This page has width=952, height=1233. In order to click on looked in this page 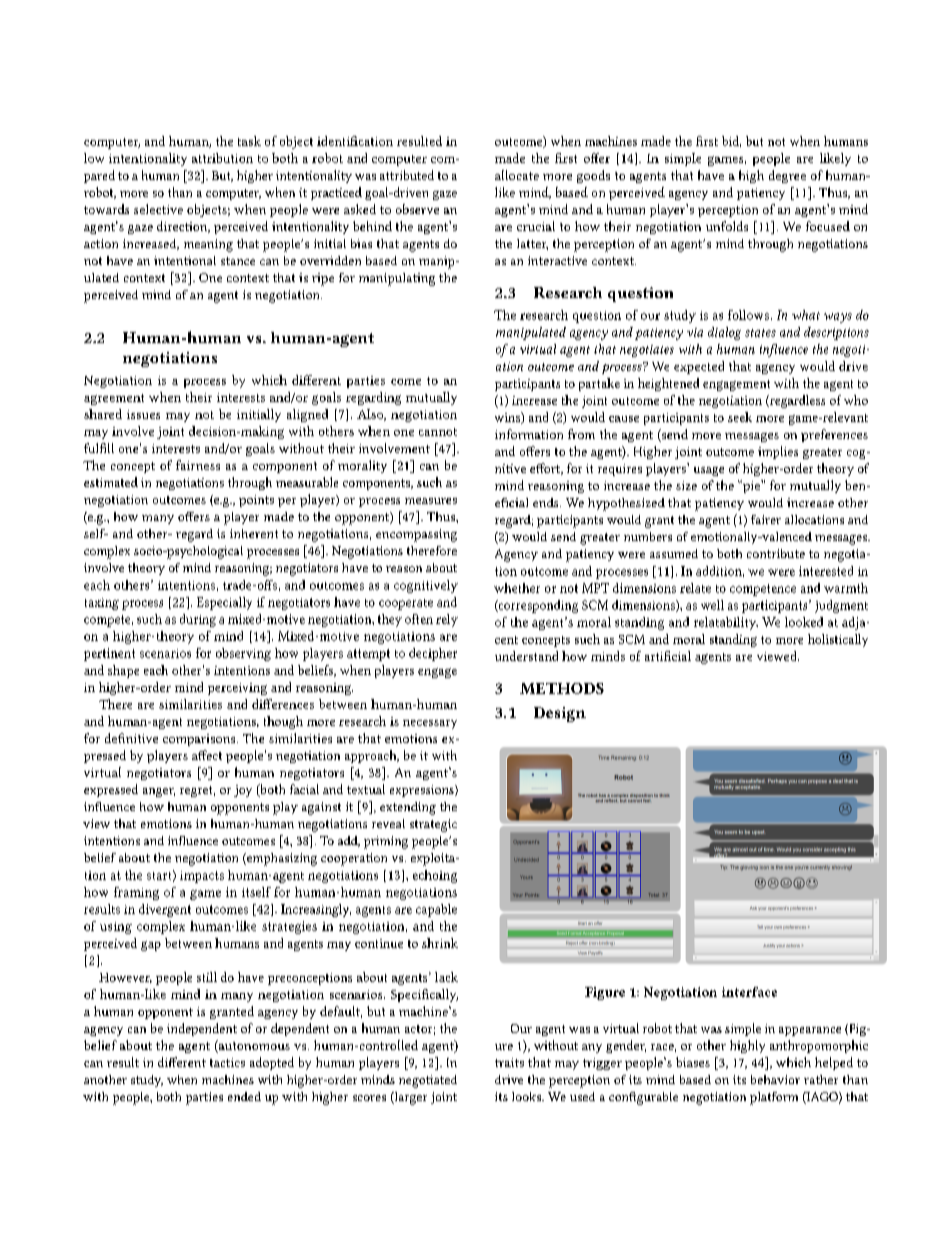, I will do `click(804, 622)`.
